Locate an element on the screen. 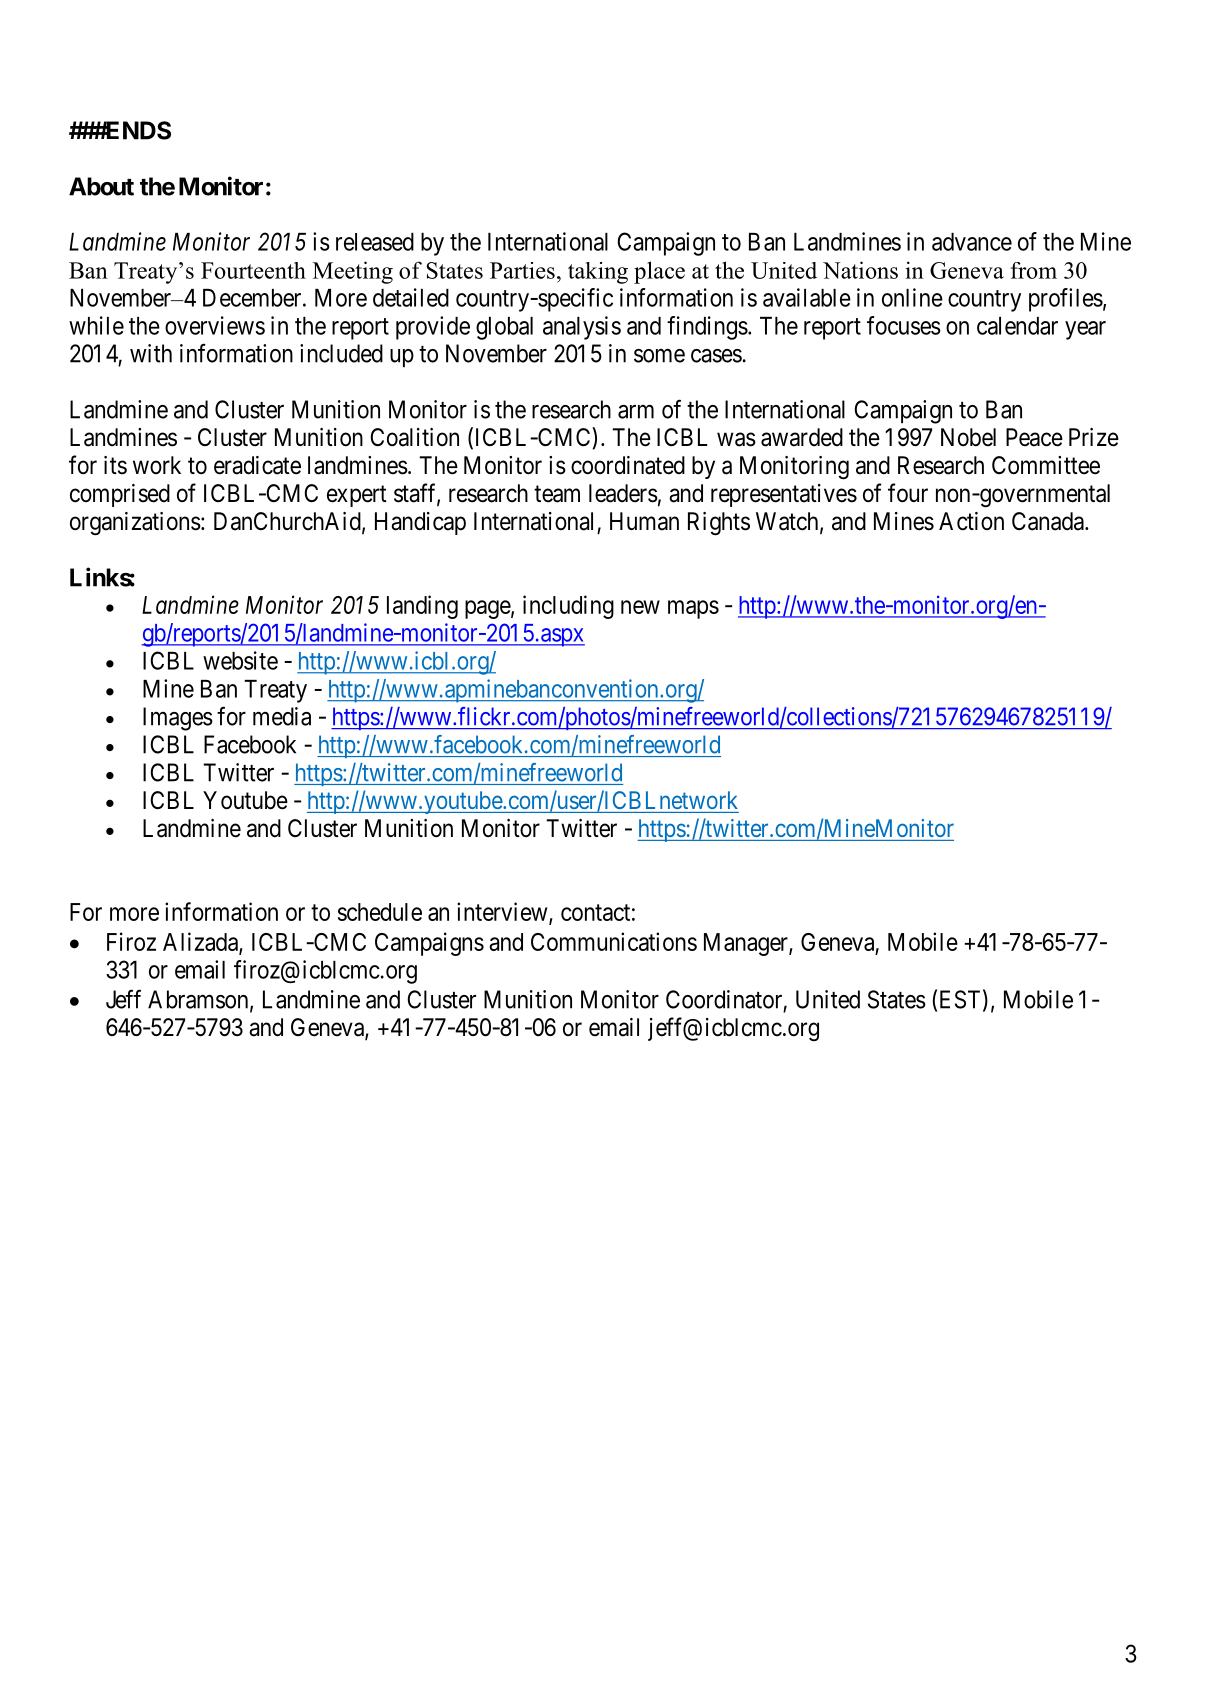 Image resolution: width=1205 pixels, height=1703 pixels. advance is located at coordinates (972, 242).
